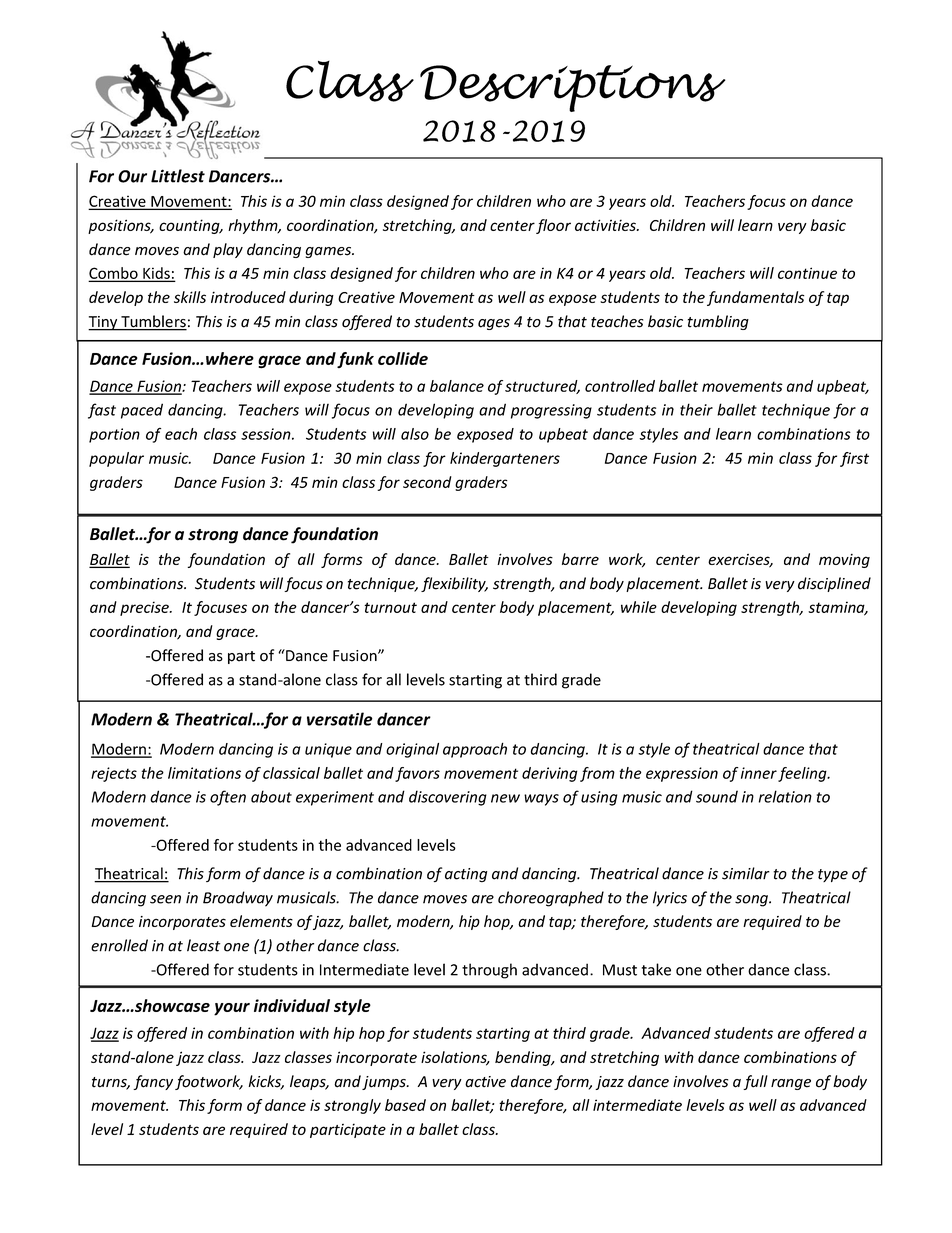 This screenshot has height=1233, width=952. I want to click on precise, so click(145, 608).
